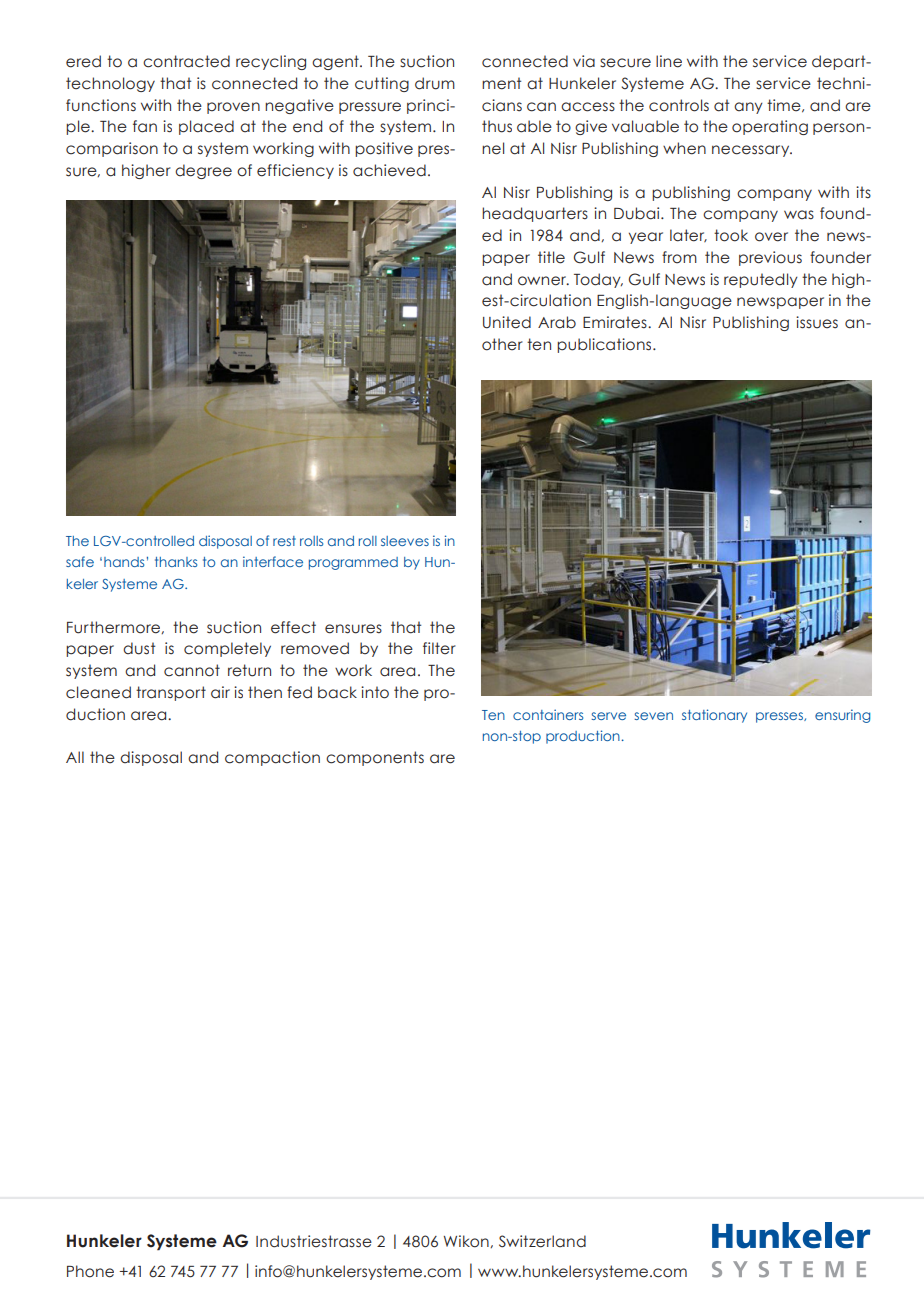  Describe the element at coordinates (192, 670) in the page. I see `cannot` at that location.
